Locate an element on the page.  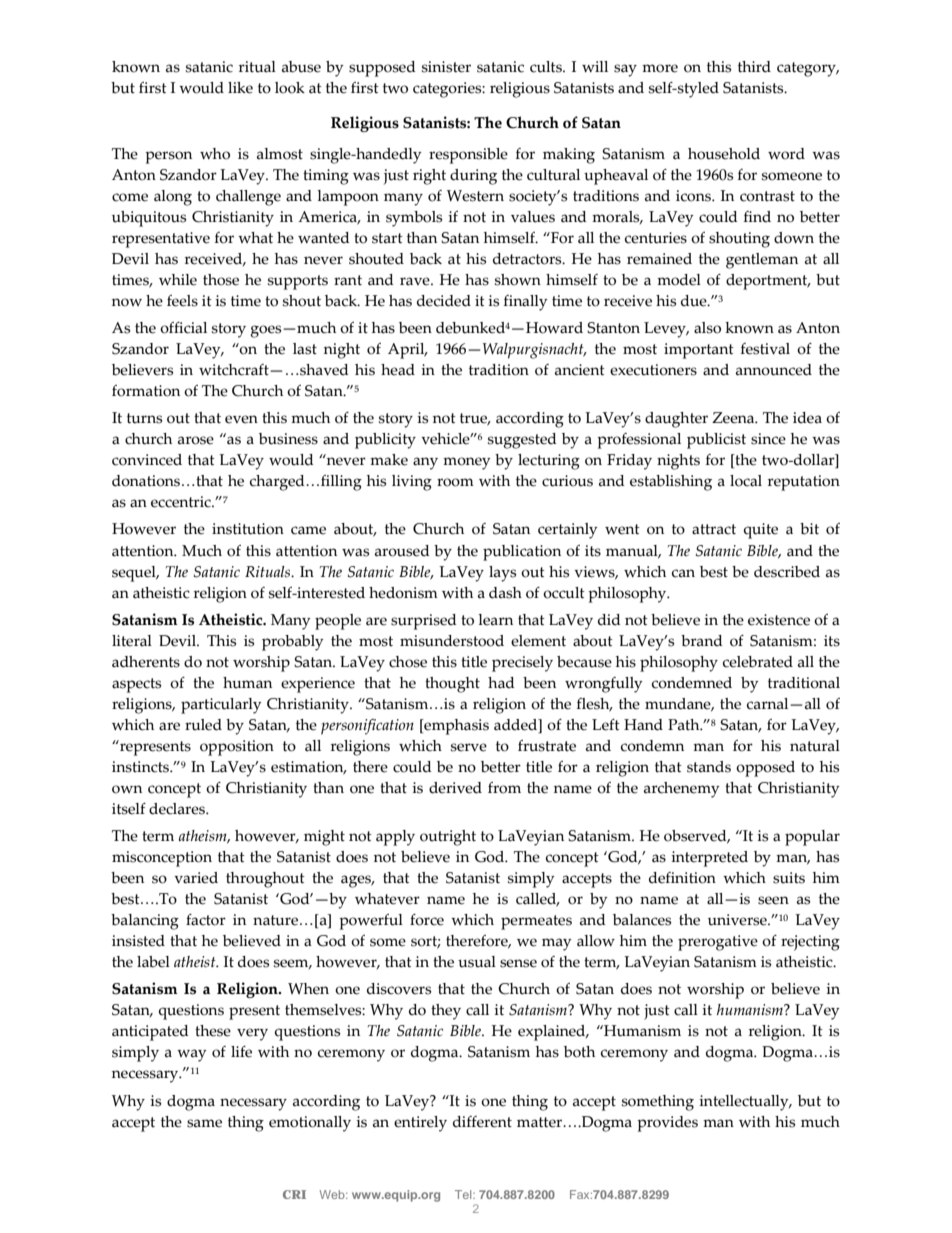
like is located at coordinates (240, 88).
